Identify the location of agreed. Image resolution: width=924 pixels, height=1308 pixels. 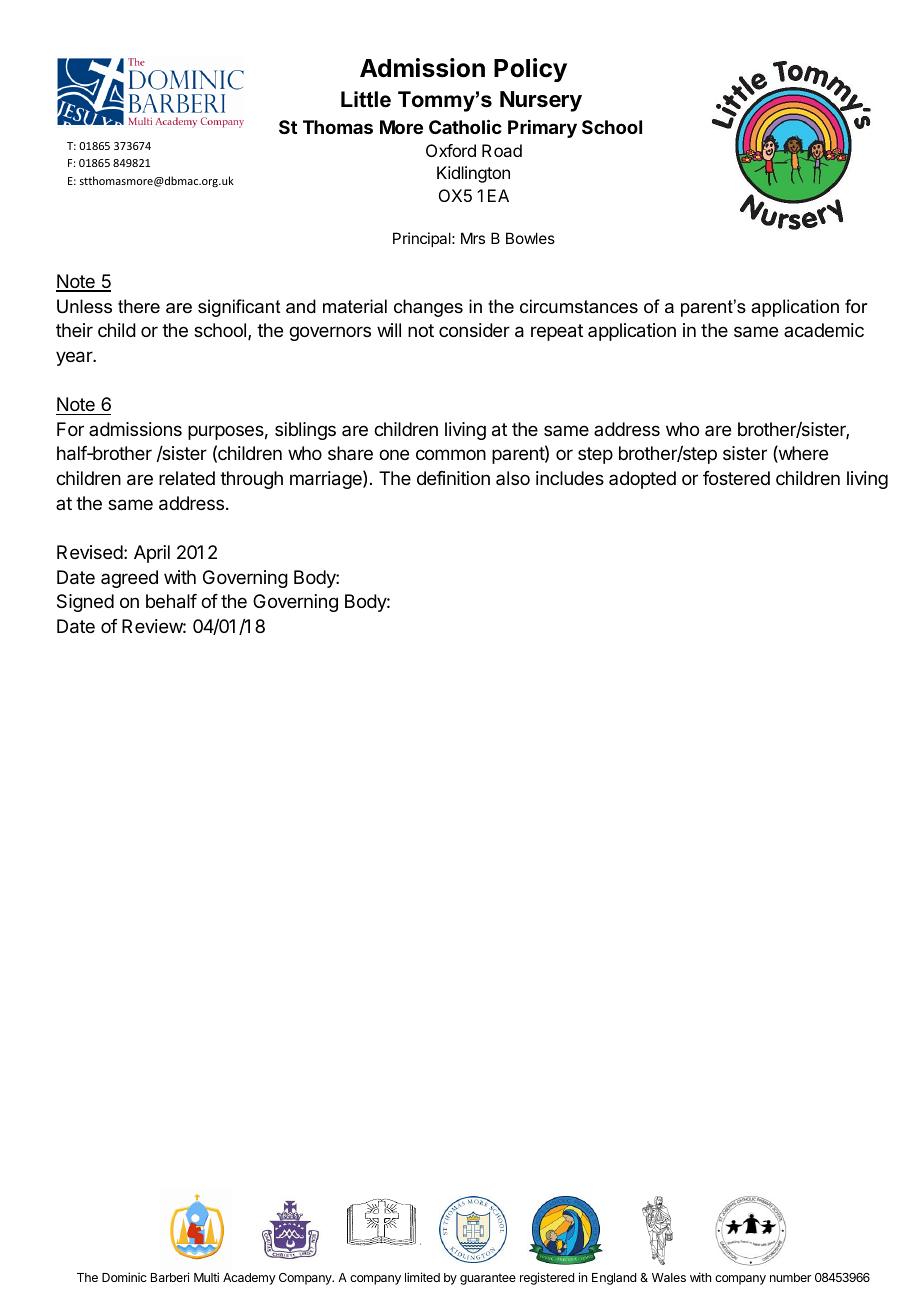
(129, 579).
